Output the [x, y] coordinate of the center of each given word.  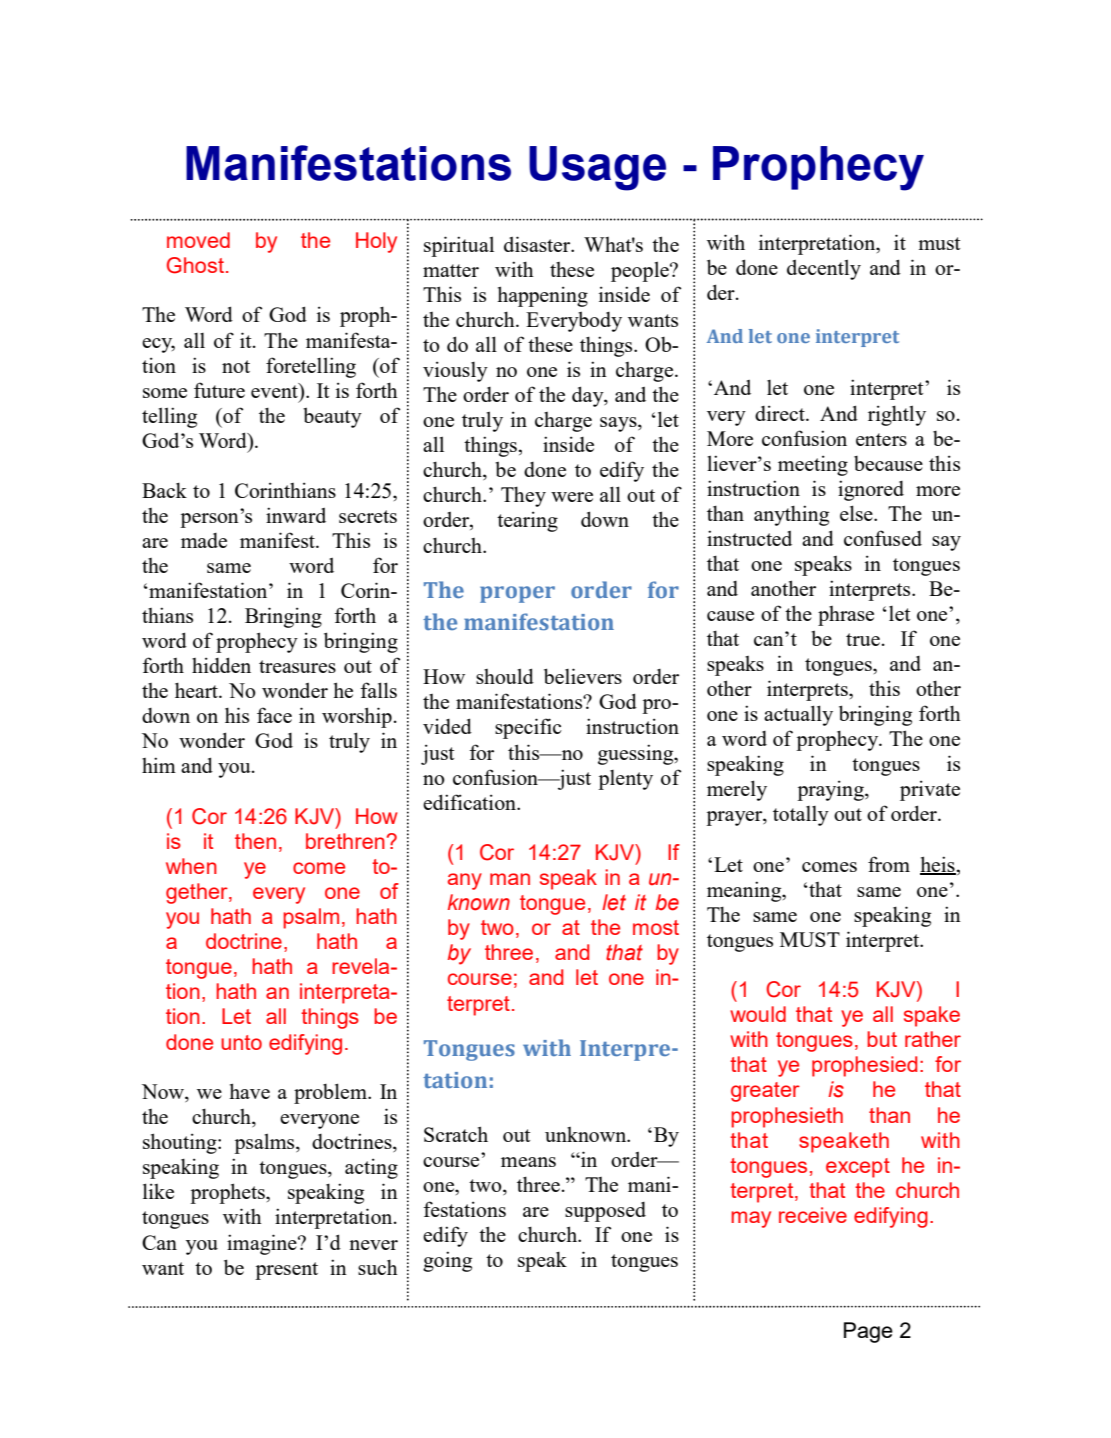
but [882, 1039]
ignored [871, 490]
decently [824, 269]
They [523, 497]
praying [831, 790]
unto [241, 1042]
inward [296, 515]
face [274, 715]
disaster [538, 244]
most [656, 927]
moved [198, 240]
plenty [625, 780]
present [286, 1271]
